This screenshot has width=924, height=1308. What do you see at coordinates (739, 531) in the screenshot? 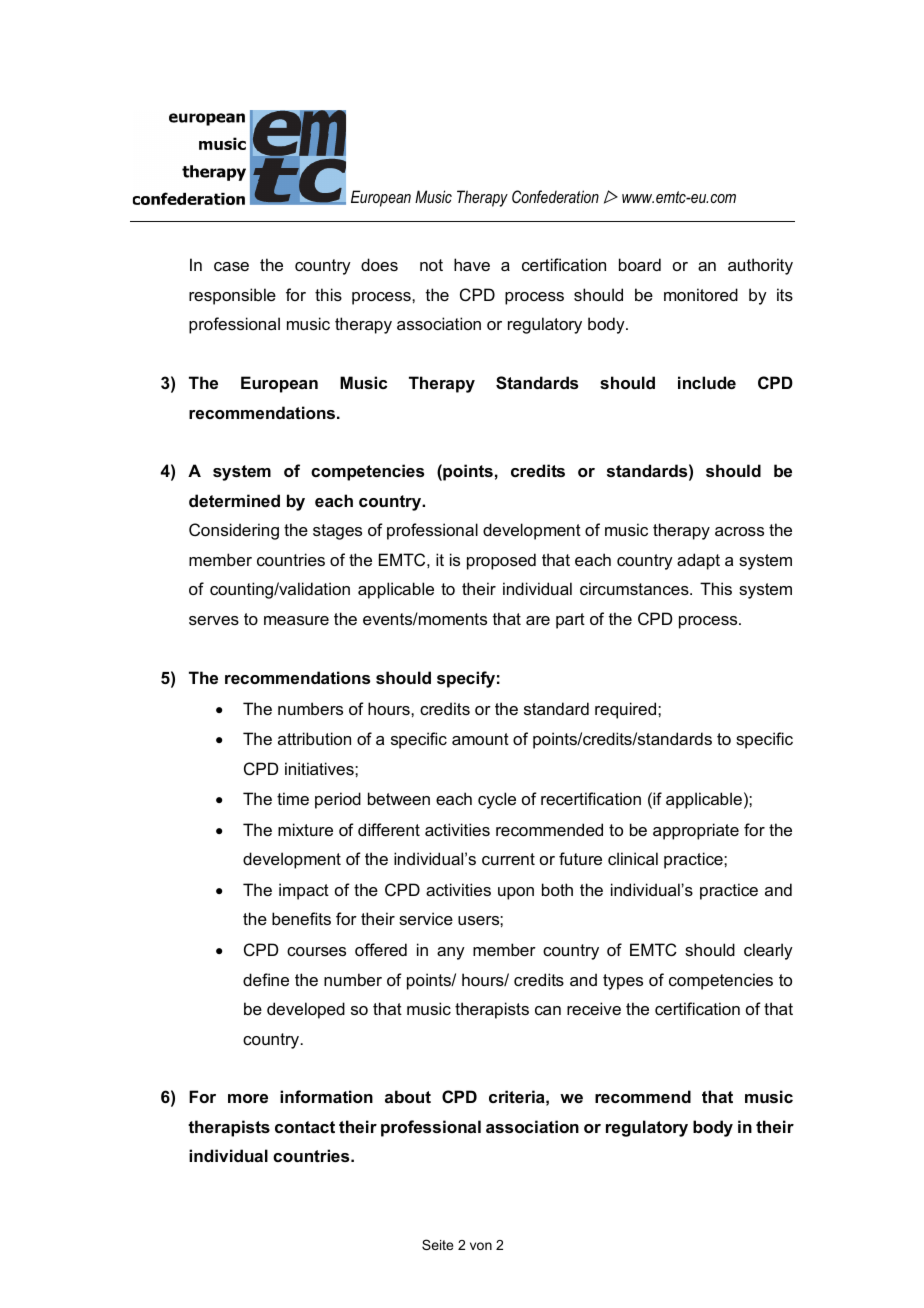
I see `across` at bounding box center [739, 531].
